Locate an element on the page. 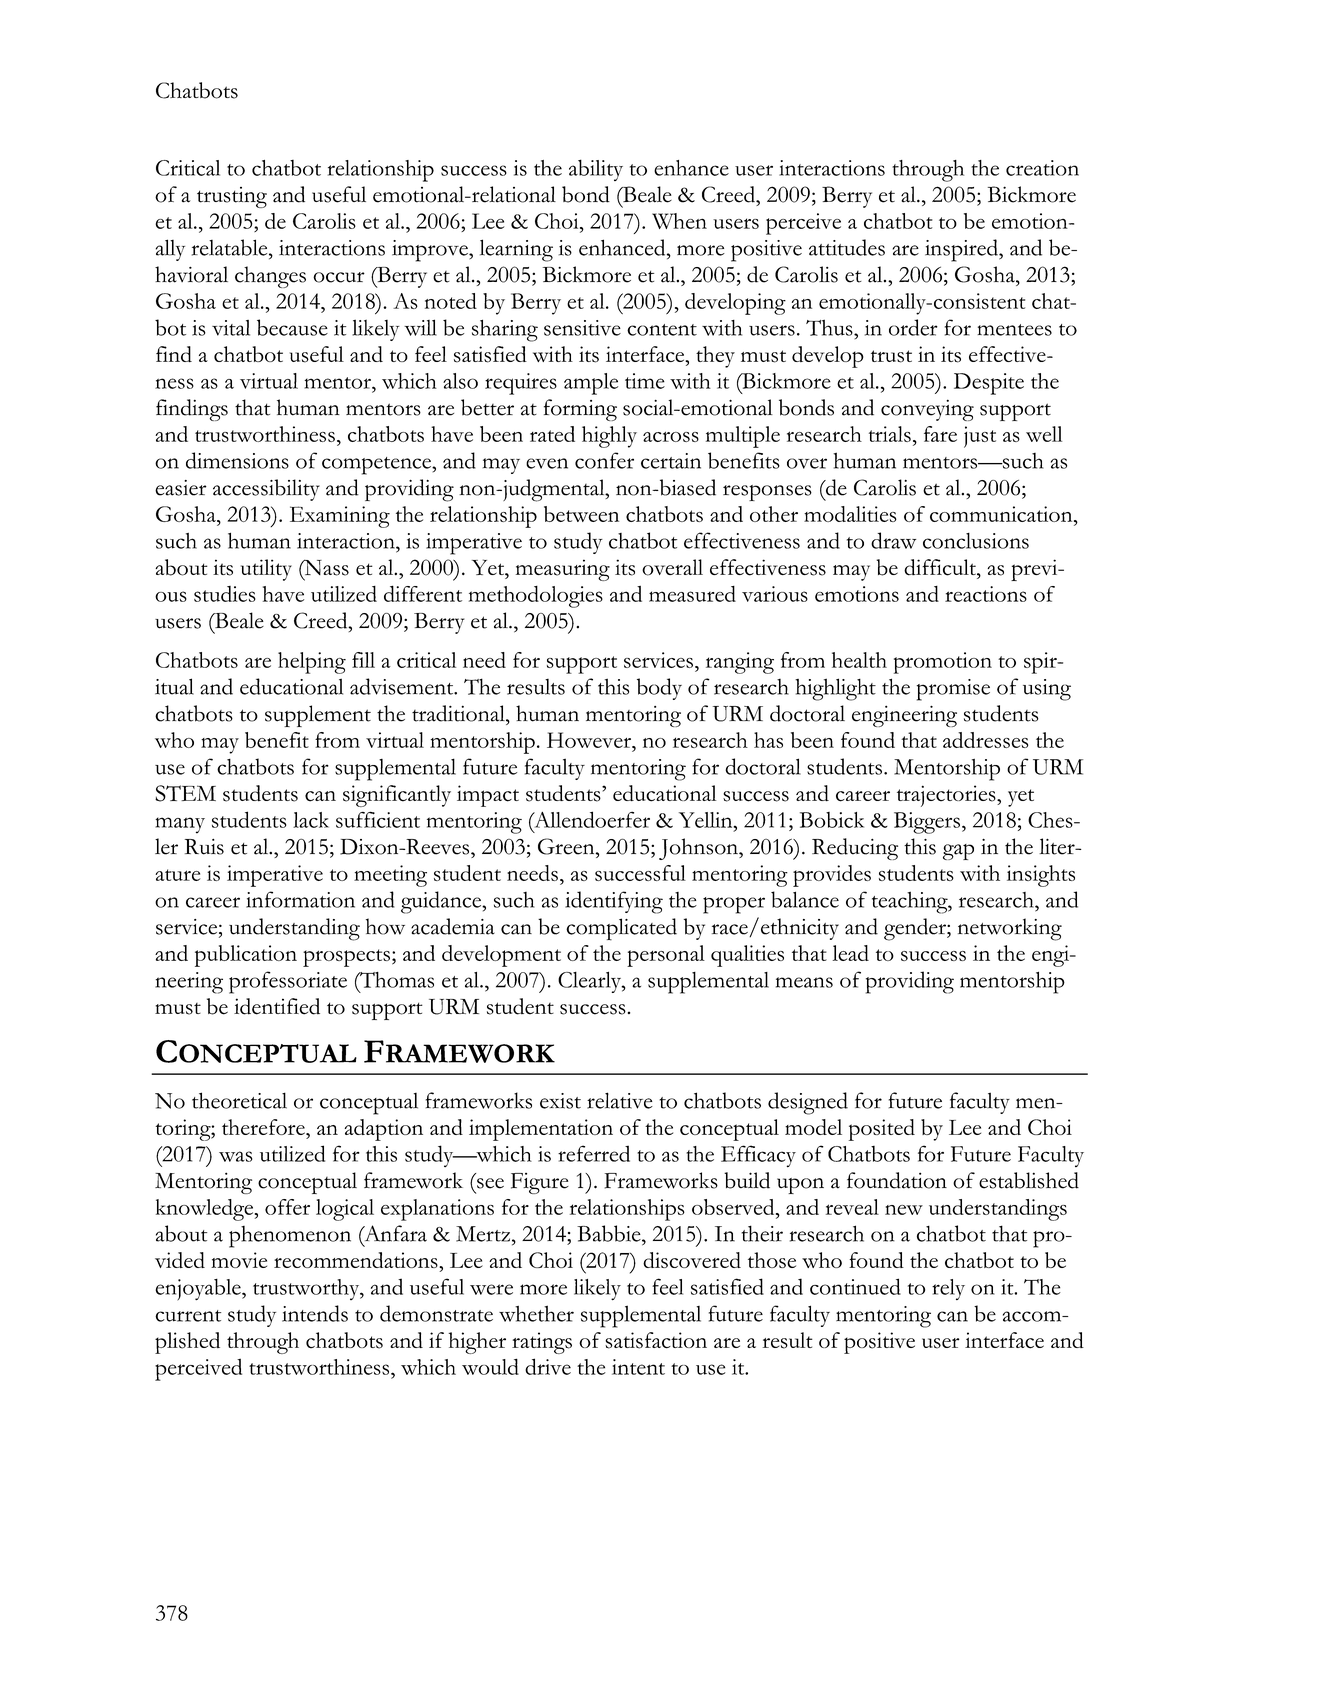 This page has width=1317, height=1704. lack is located at coordinates (311, 820).
